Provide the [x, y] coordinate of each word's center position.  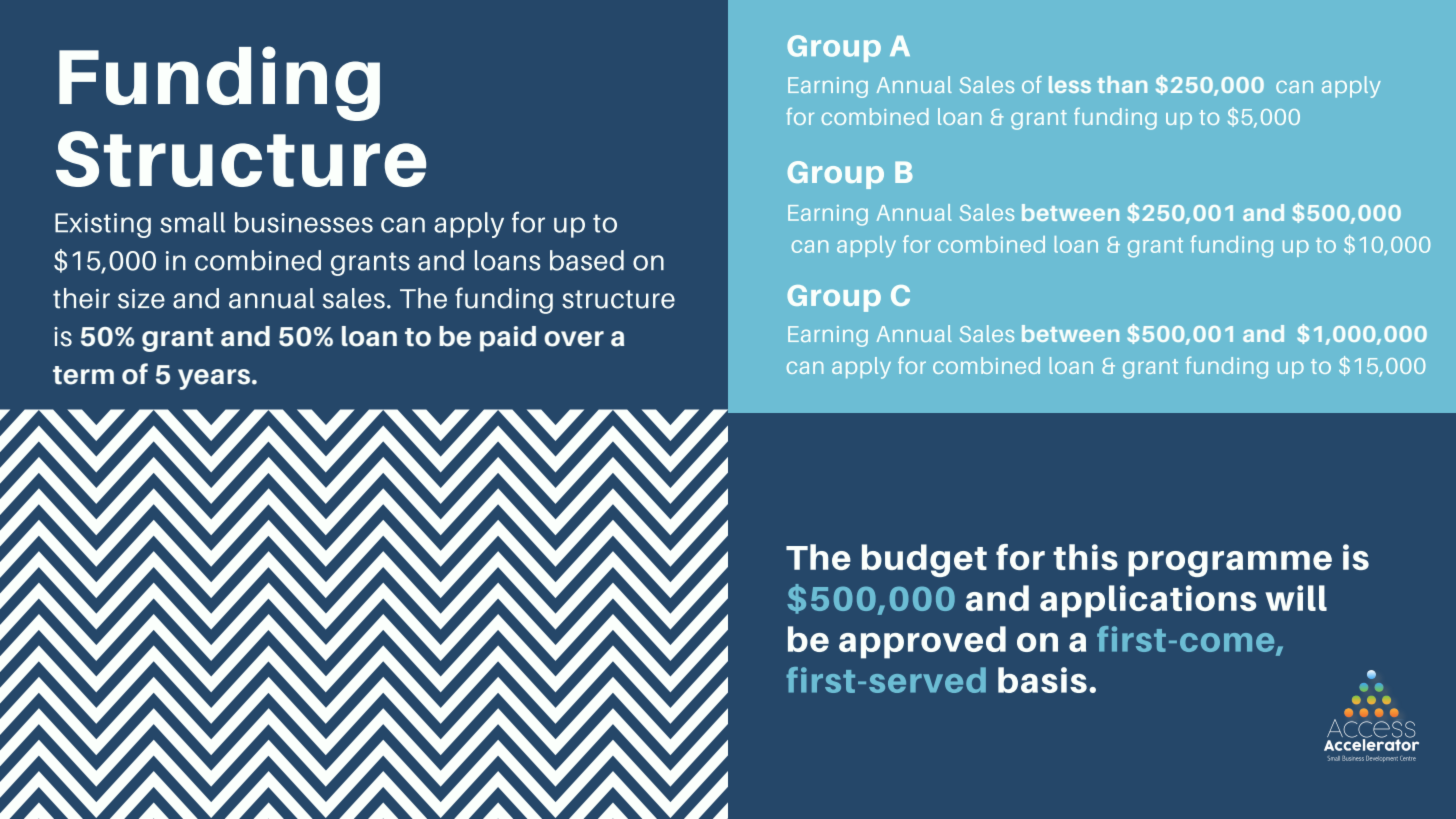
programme [1230, 564]
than [1122, 84]
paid [508, 339]
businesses [304, 222]
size [141, 299]
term [83, 375]
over [574, 339]
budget [924, 560]
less [1070, 84]
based [587, 260]
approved [922, 642]
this [1085, 557]
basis [1042, 680]
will [1296, 598]
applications [1148, 601]
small [192, 222]
